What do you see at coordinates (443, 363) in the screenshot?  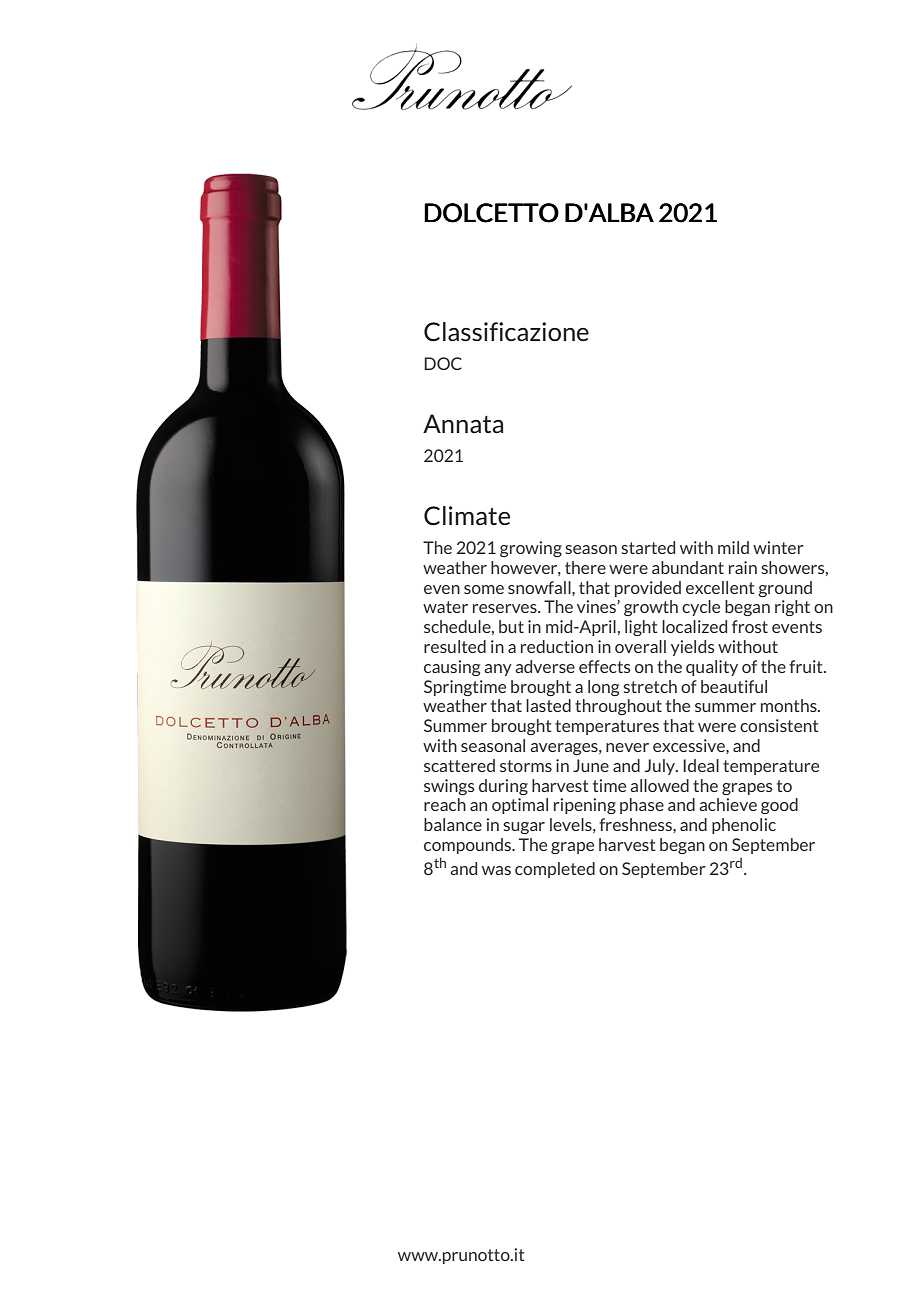 I see `DOC` at bounding box center [443, 363].
